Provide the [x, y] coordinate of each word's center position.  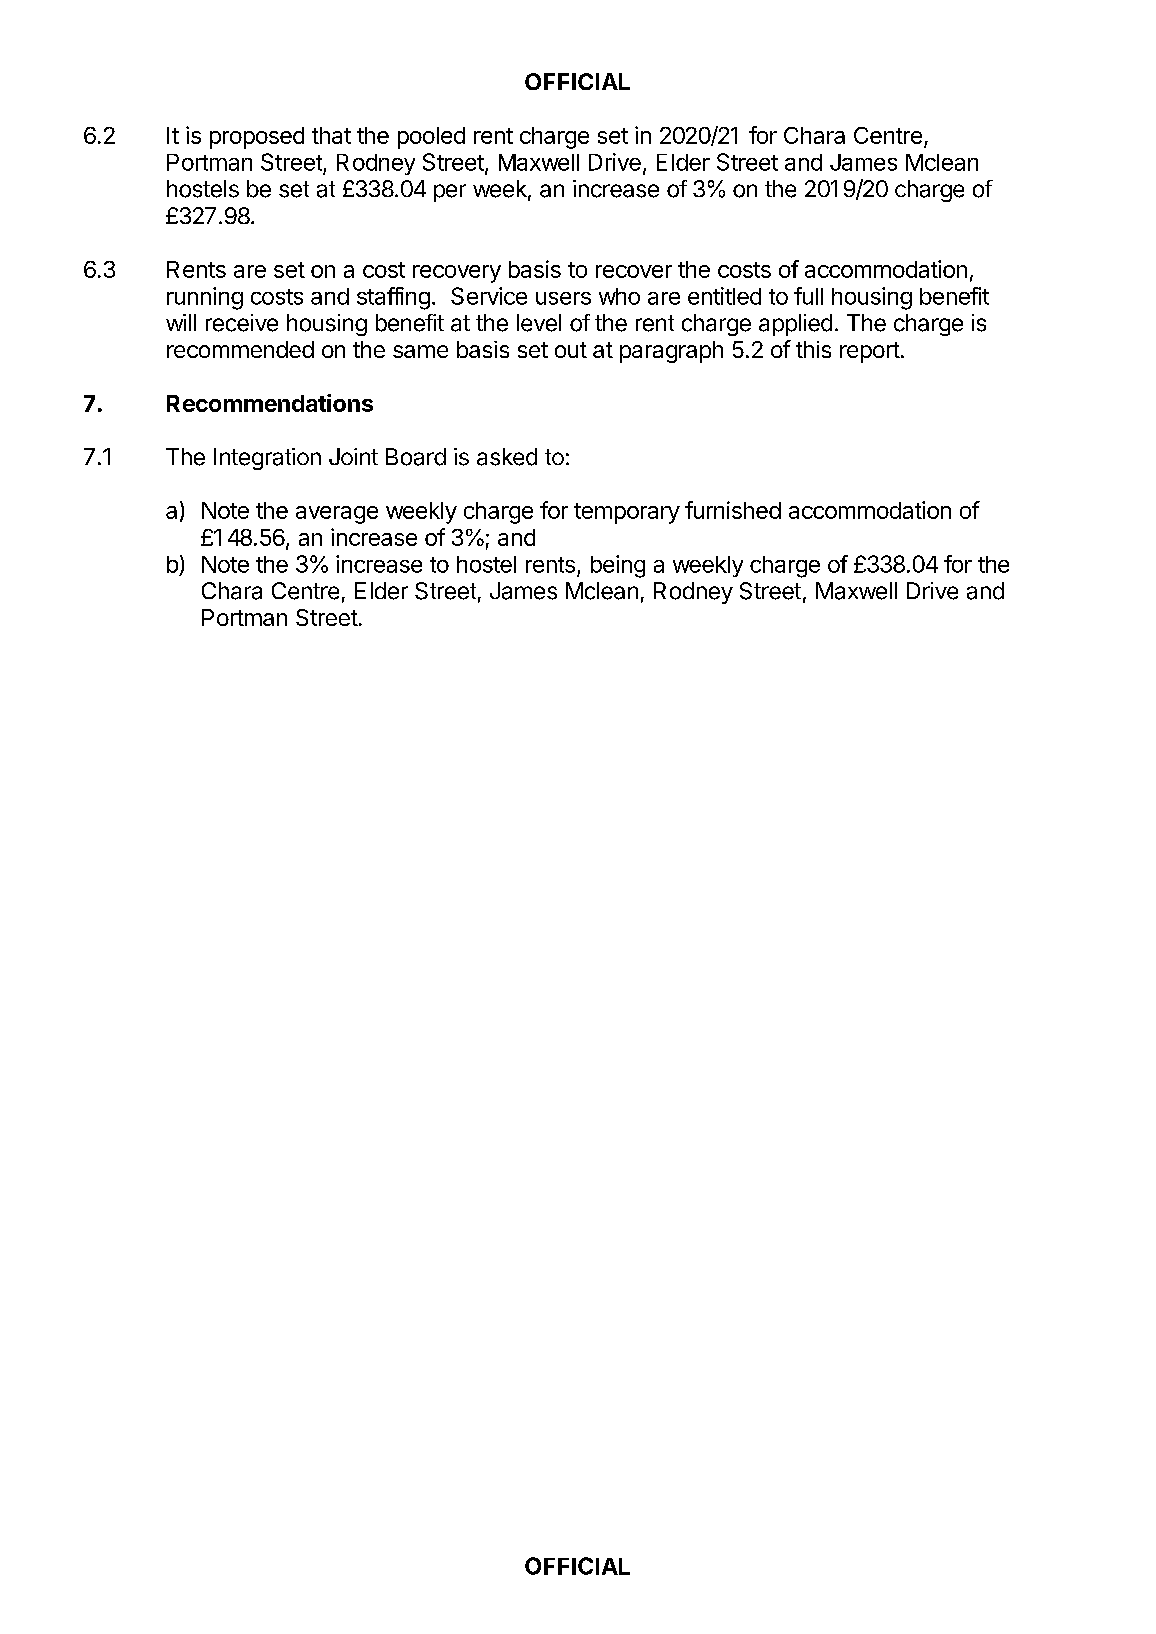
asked [507, 457]
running [205, 298]
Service [489, 296]
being [618, 566]
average [337, 515]
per [450, 193]
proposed [257, 138]
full [808, 296]
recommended [240, 349]
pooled [431, 138]
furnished [733, 510]
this [813, 349]
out [571, 350]
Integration [267, 459]
